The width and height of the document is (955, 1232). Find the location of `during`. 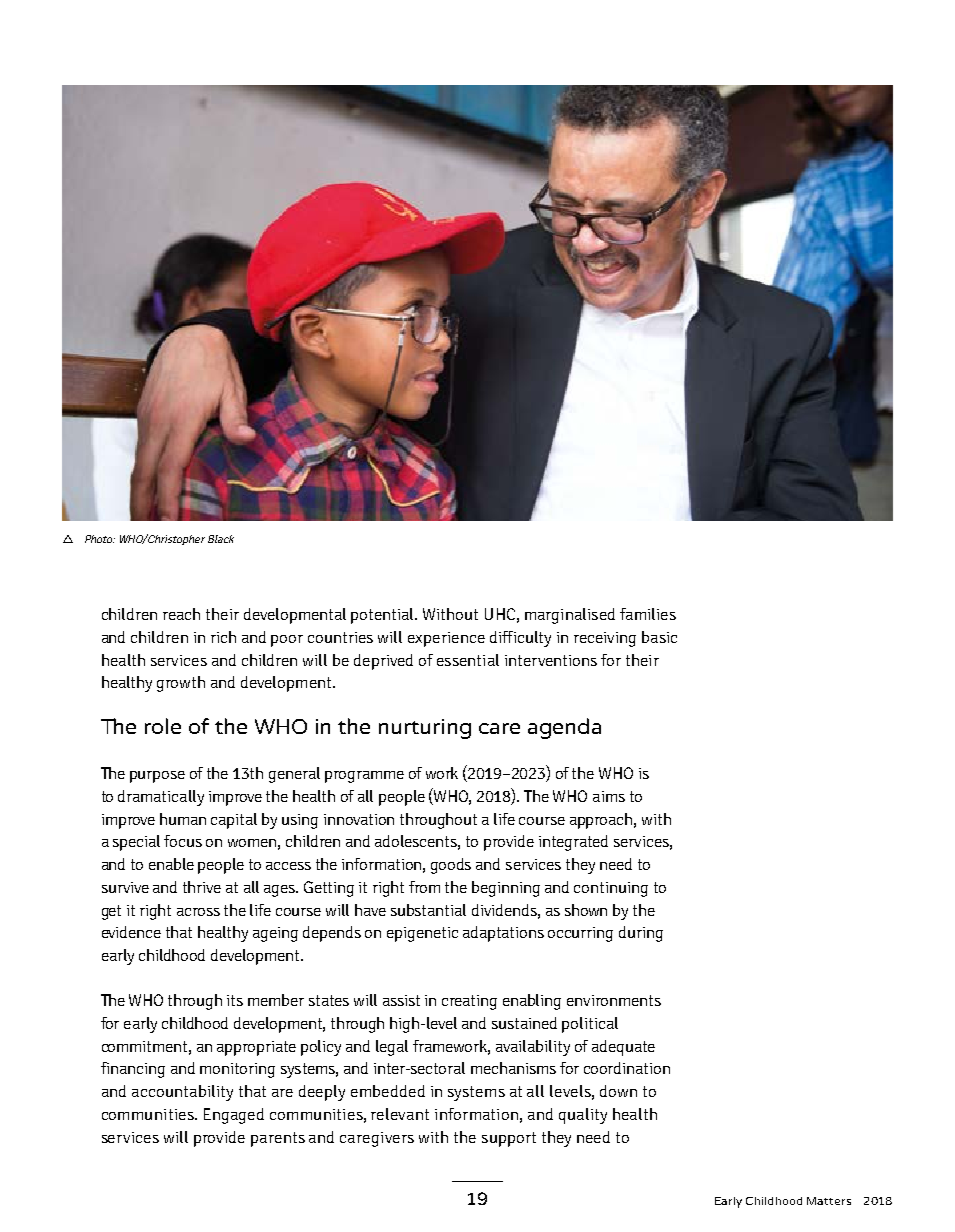

during is located at coordinates (641, 934).
